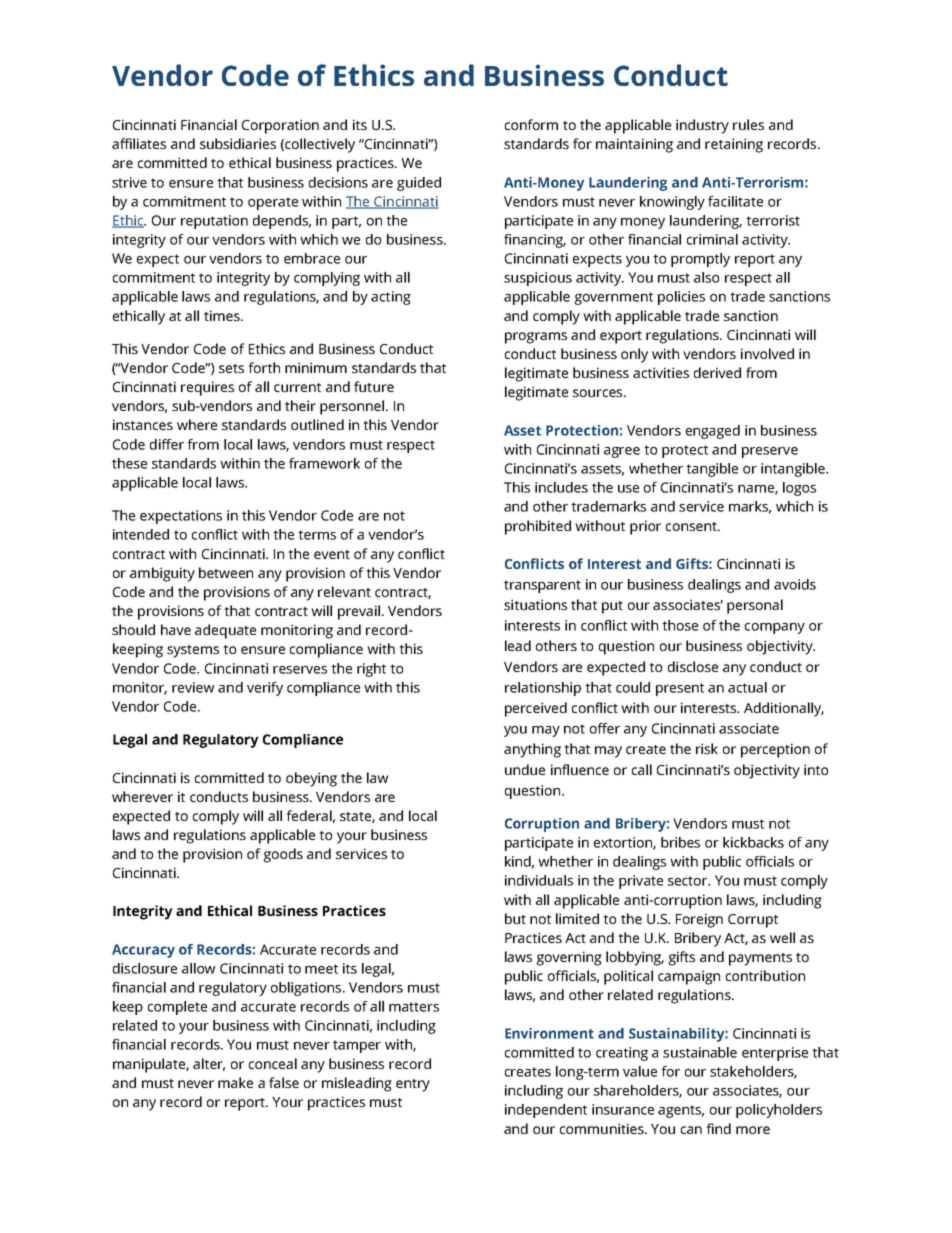  What do you see at coordinates (413, 1085) in the screenshot?
I see `entry` at bounding box center [413, 1085].
